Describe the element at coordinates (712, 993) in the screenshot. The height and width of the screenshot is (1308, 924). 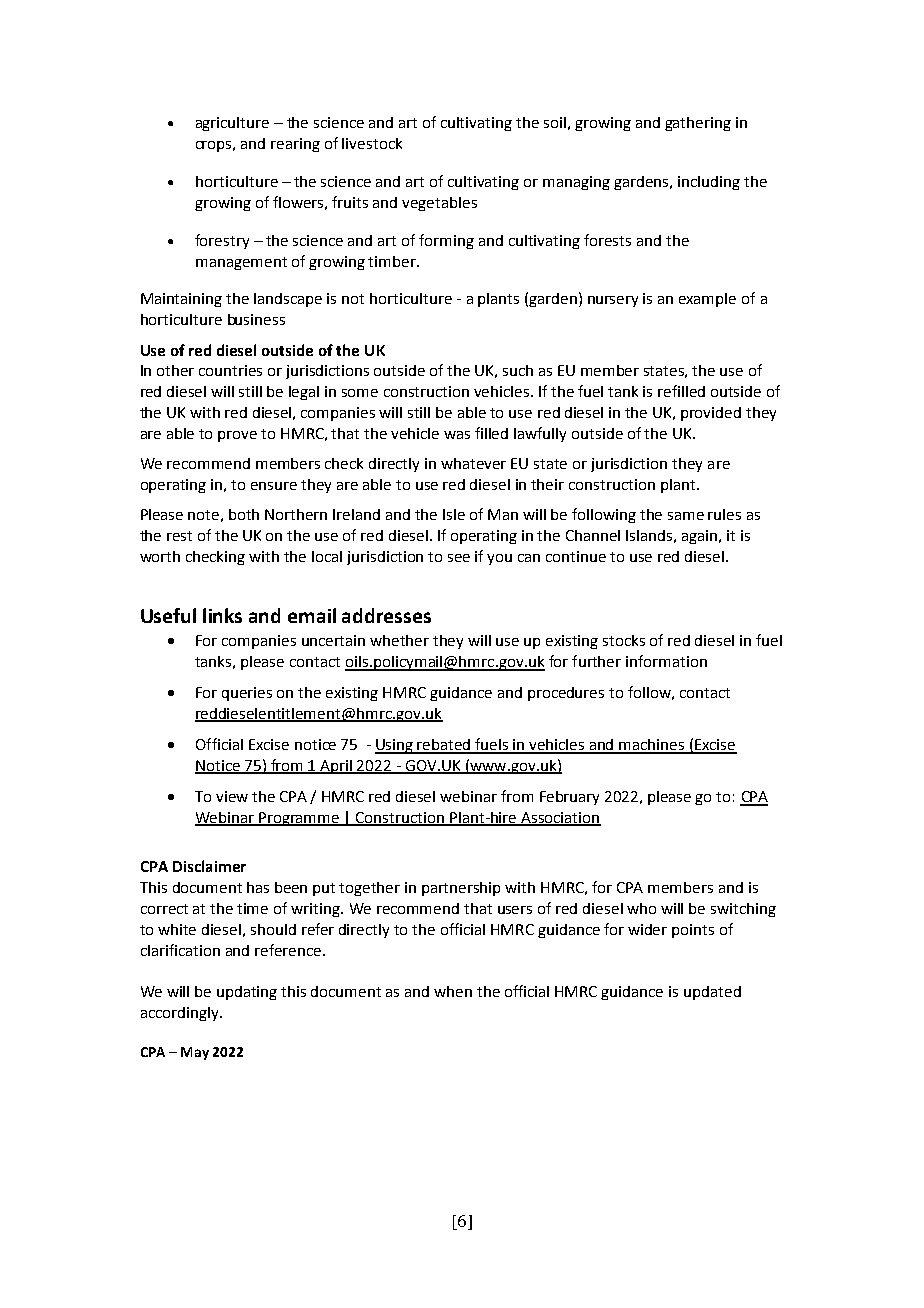
I see `updated` at that location.
